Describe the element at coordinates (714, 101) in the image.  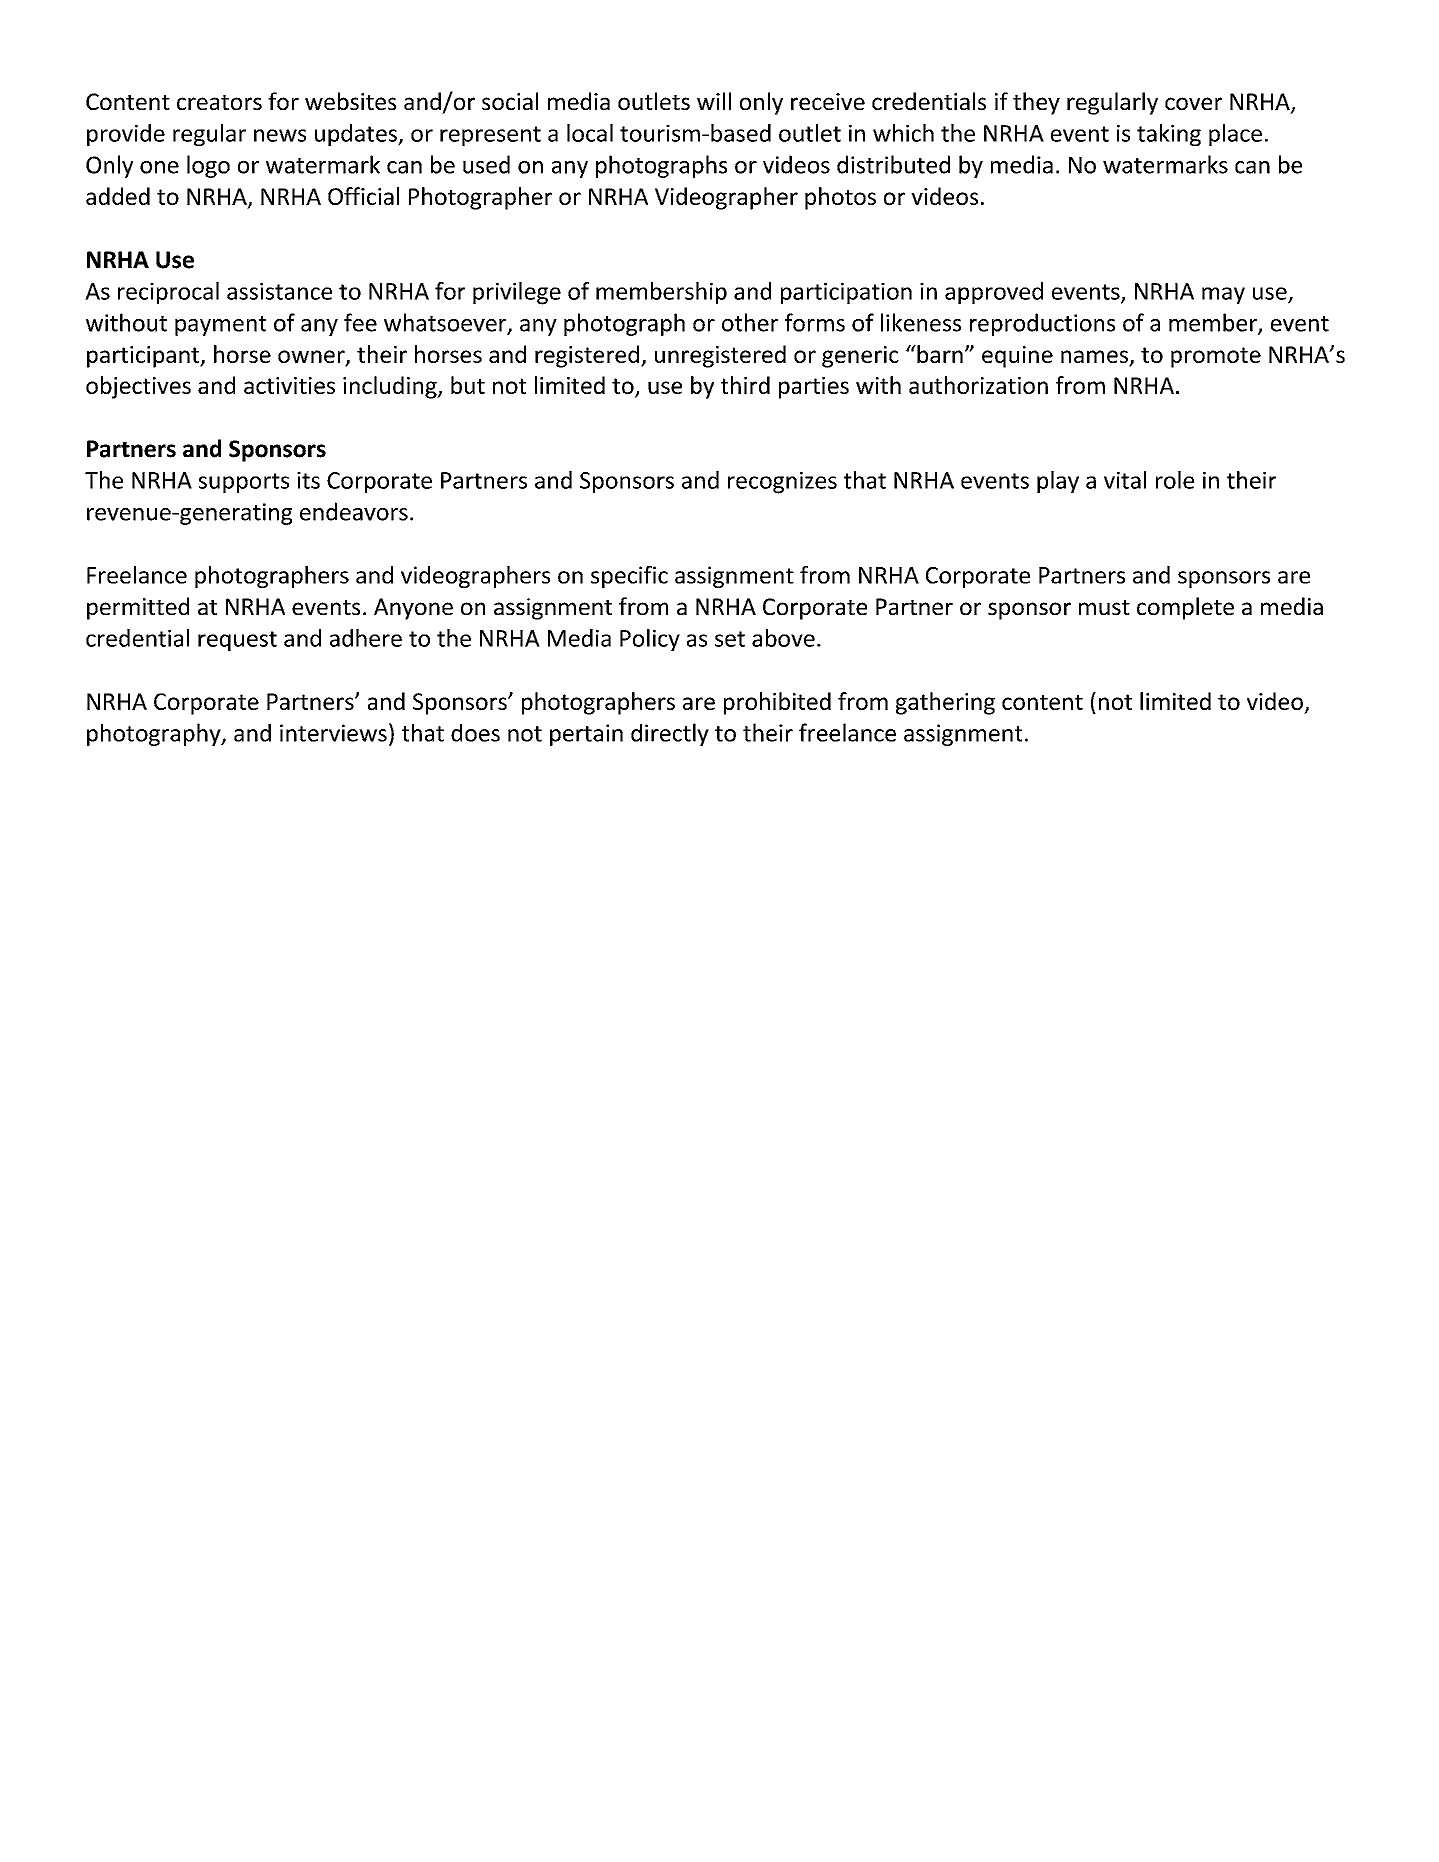
I see `will` at that location.
